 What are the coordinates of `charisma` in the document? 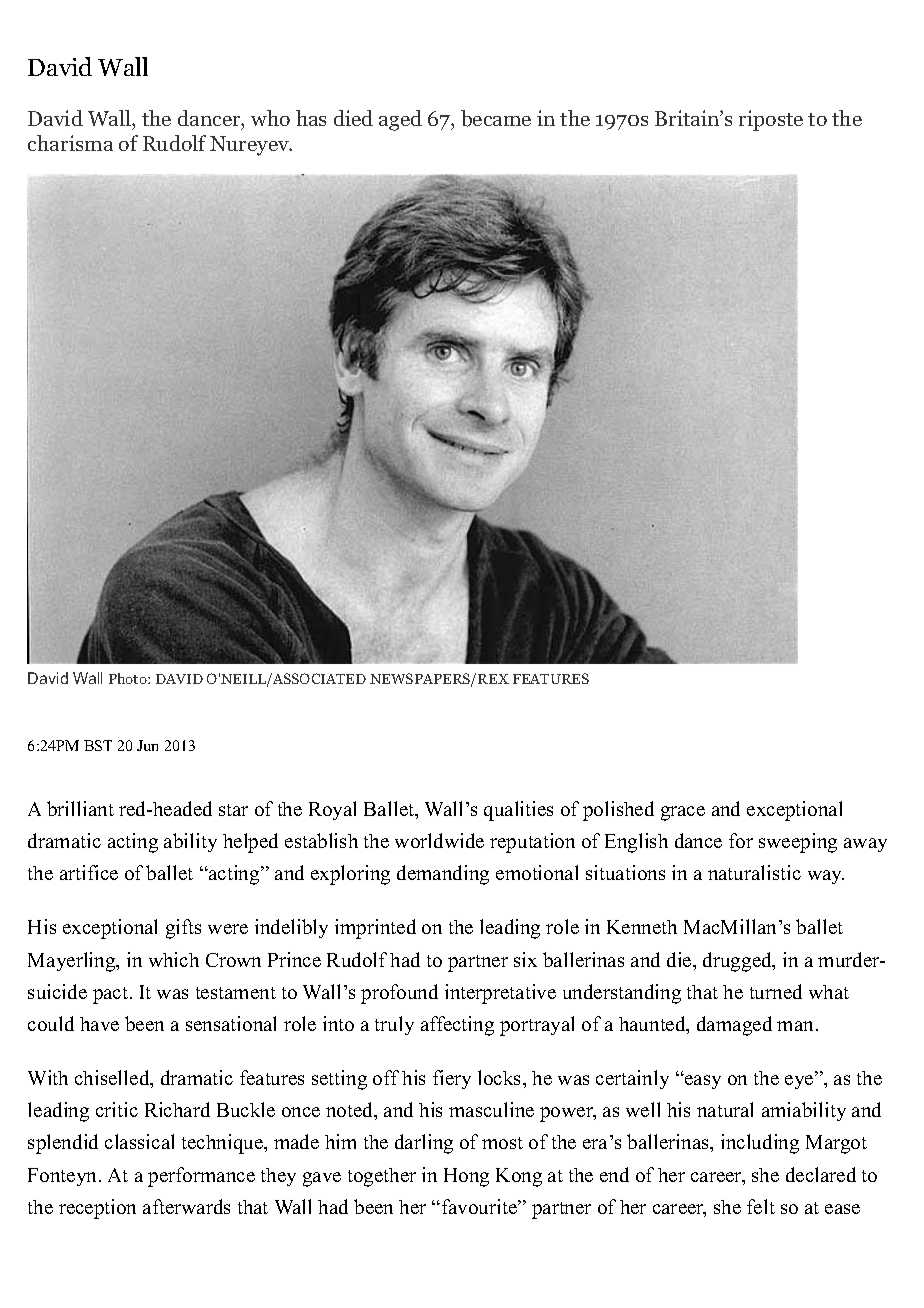 It's located at (70, 143).
